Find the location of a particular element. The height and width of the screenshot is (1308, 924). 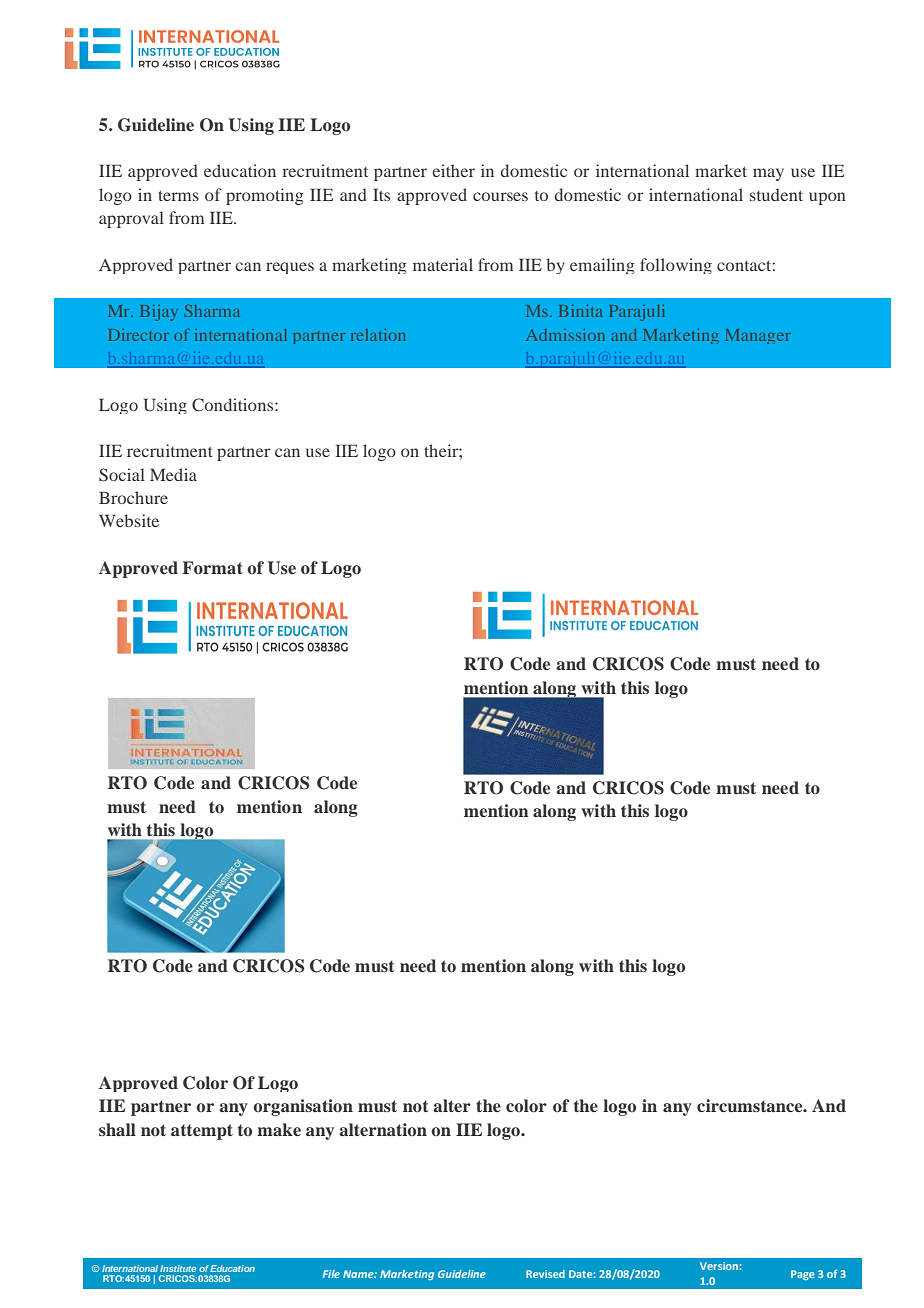

File is located at coordinates (331, 1274).
